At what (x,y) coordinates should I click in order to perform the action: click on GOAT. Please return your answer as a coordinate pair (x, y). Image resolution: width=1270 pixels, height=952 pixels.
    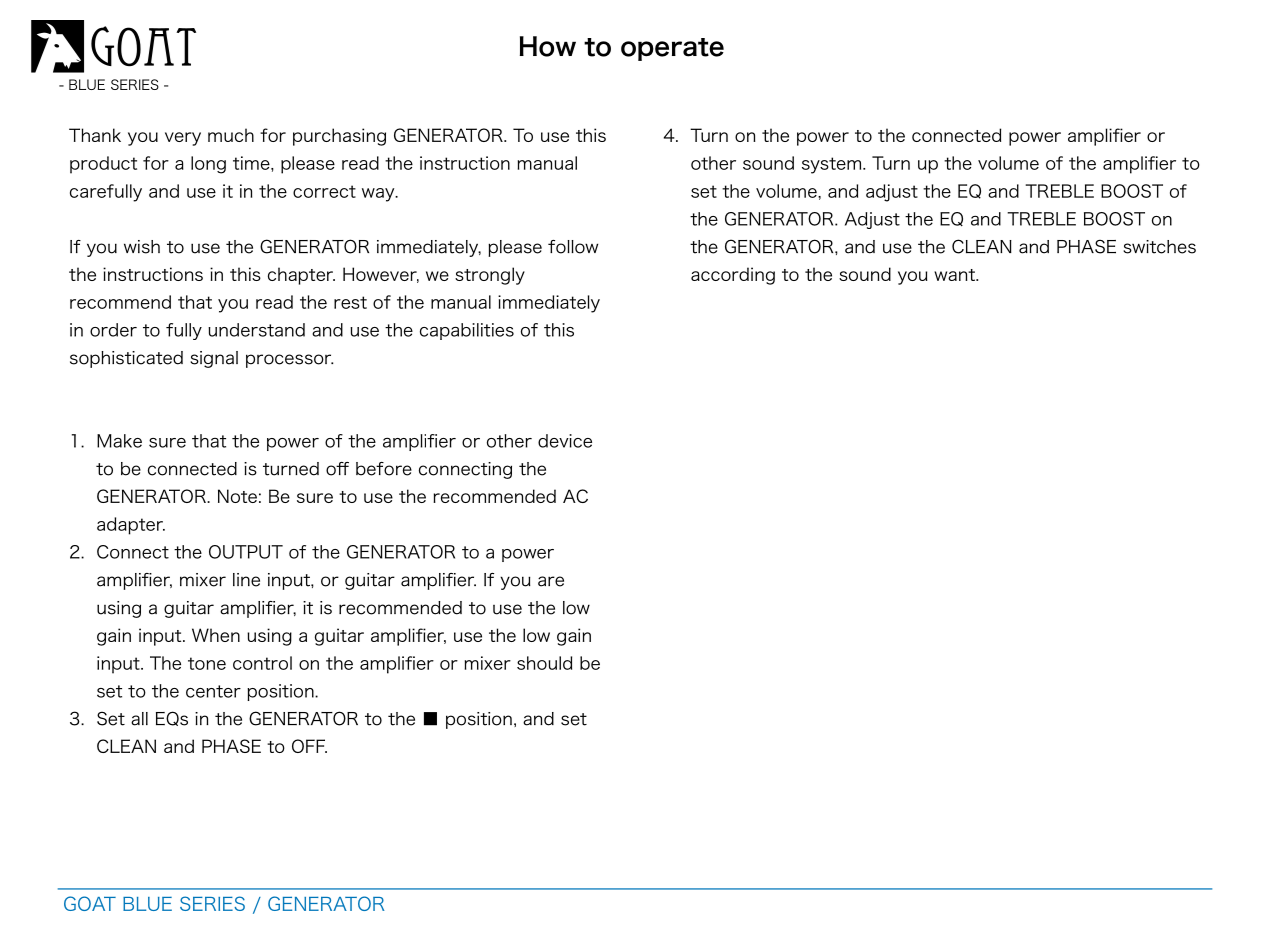
    Looking at the image, I should click on (90, 903).
